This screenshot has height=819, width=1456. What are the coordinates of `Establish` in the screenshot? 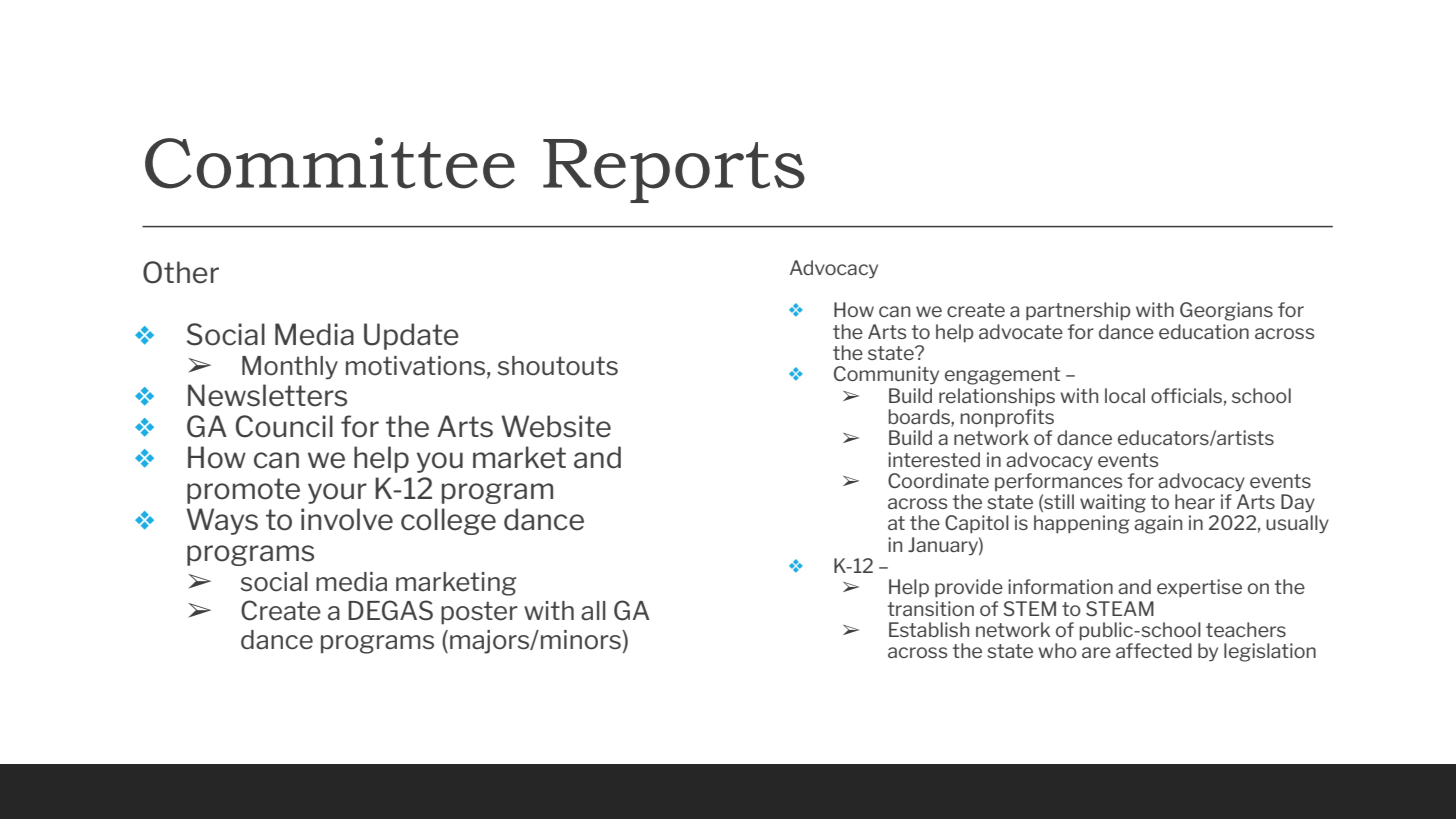 It's located at (929, 629).
